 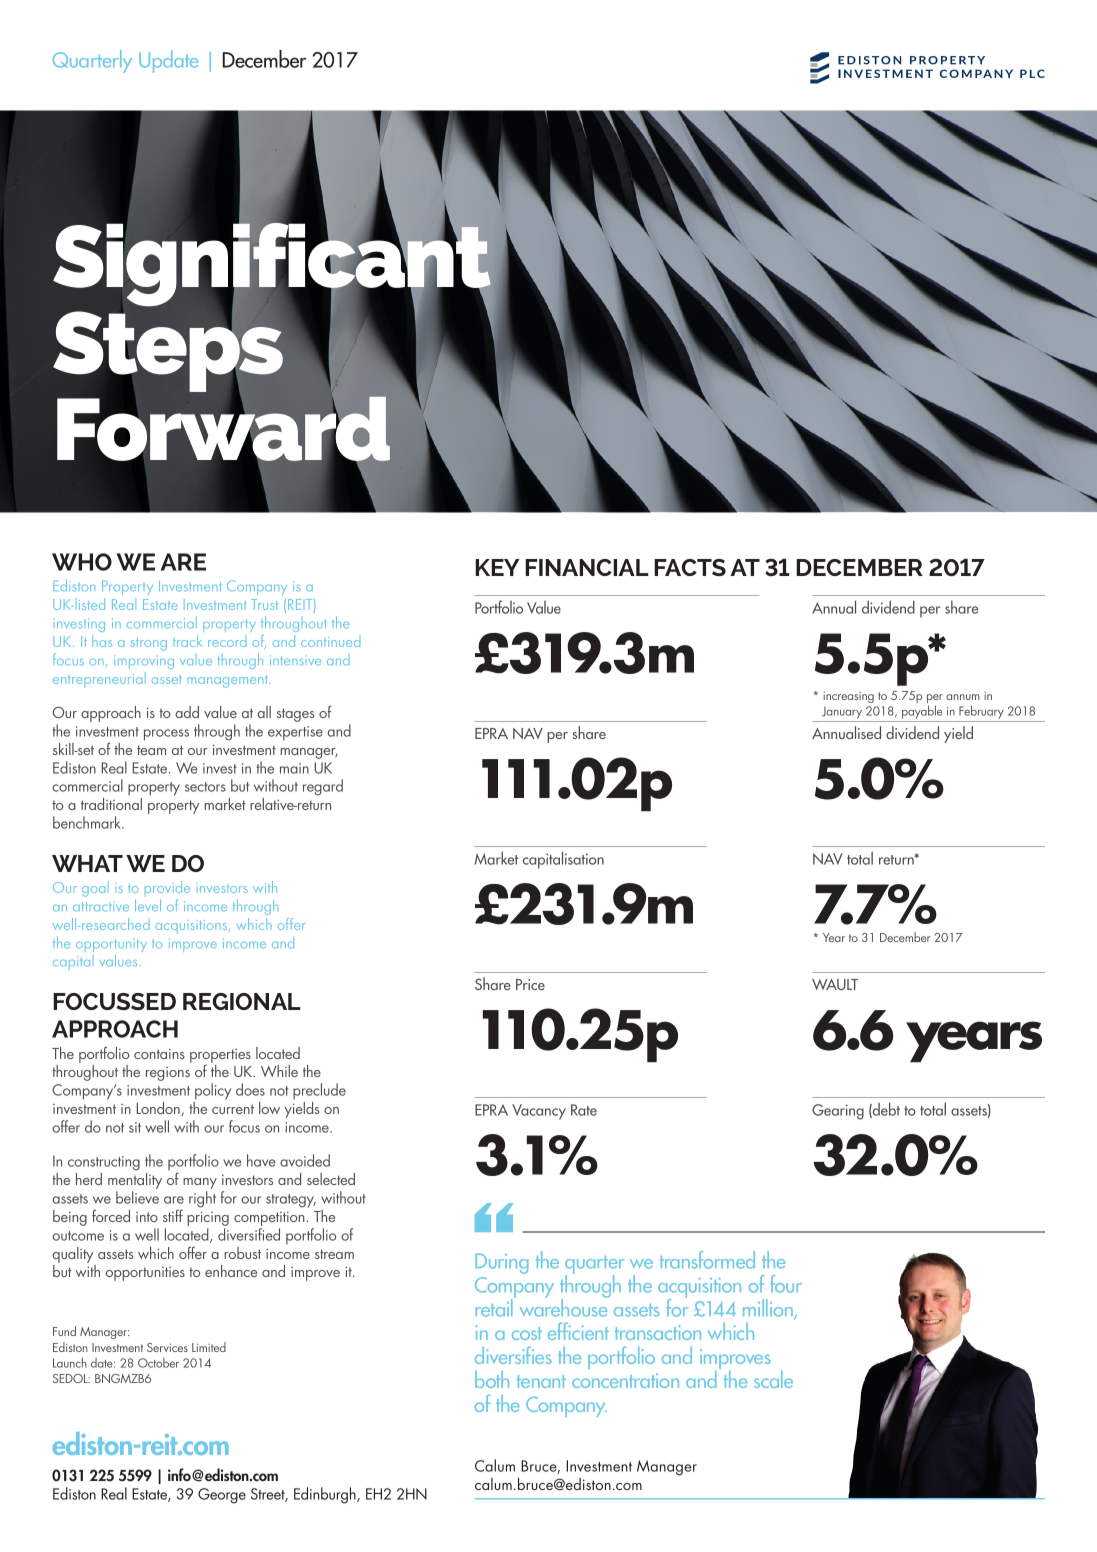 What do you see at coordinates (838, 1112) in the screenshot?
I see `Gearing` at bounding box center [838, 1112].
